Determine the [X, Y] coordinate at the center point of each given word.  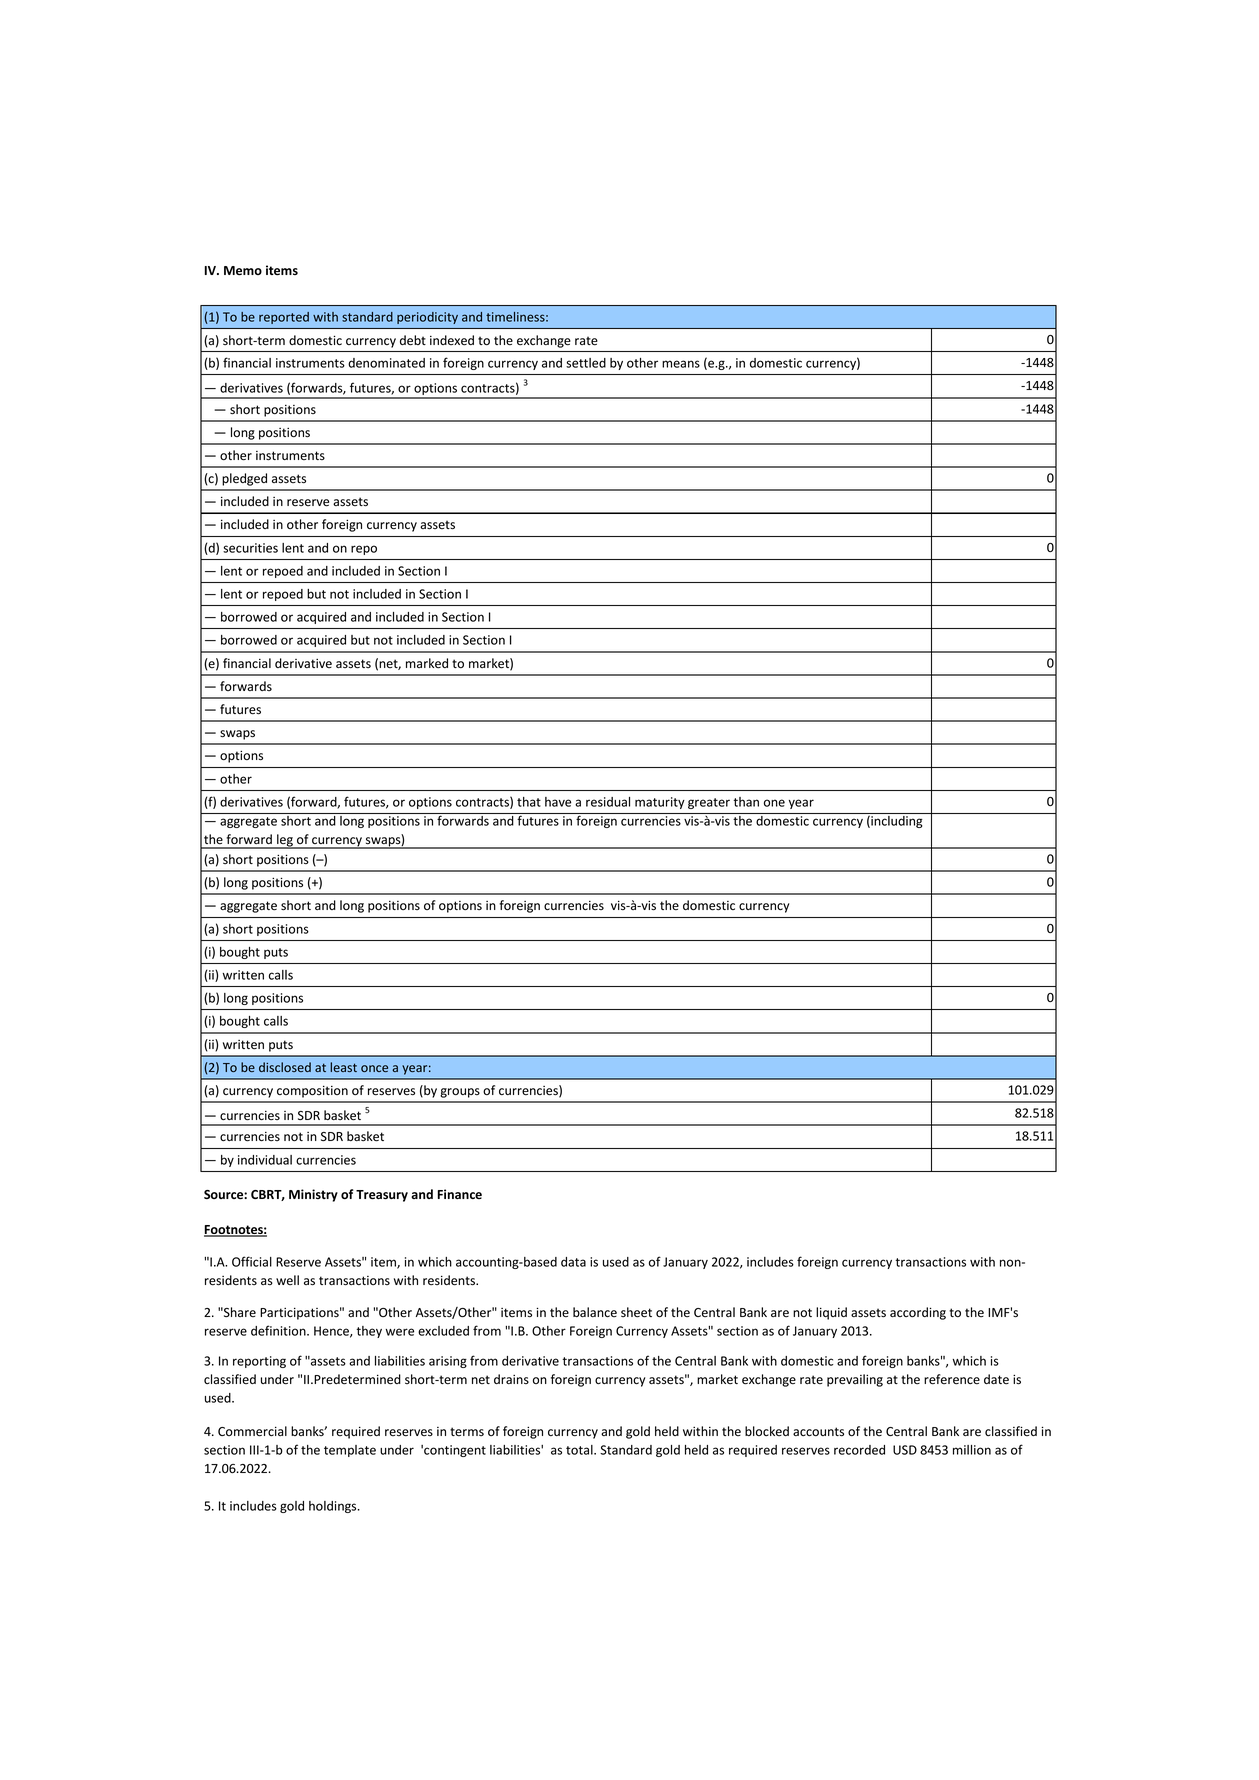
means [681, 364]
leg [285, 841]
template [350, 1451]
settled [586, 363]
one [774, 803]
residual [608, 802]
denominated [386, 363]
